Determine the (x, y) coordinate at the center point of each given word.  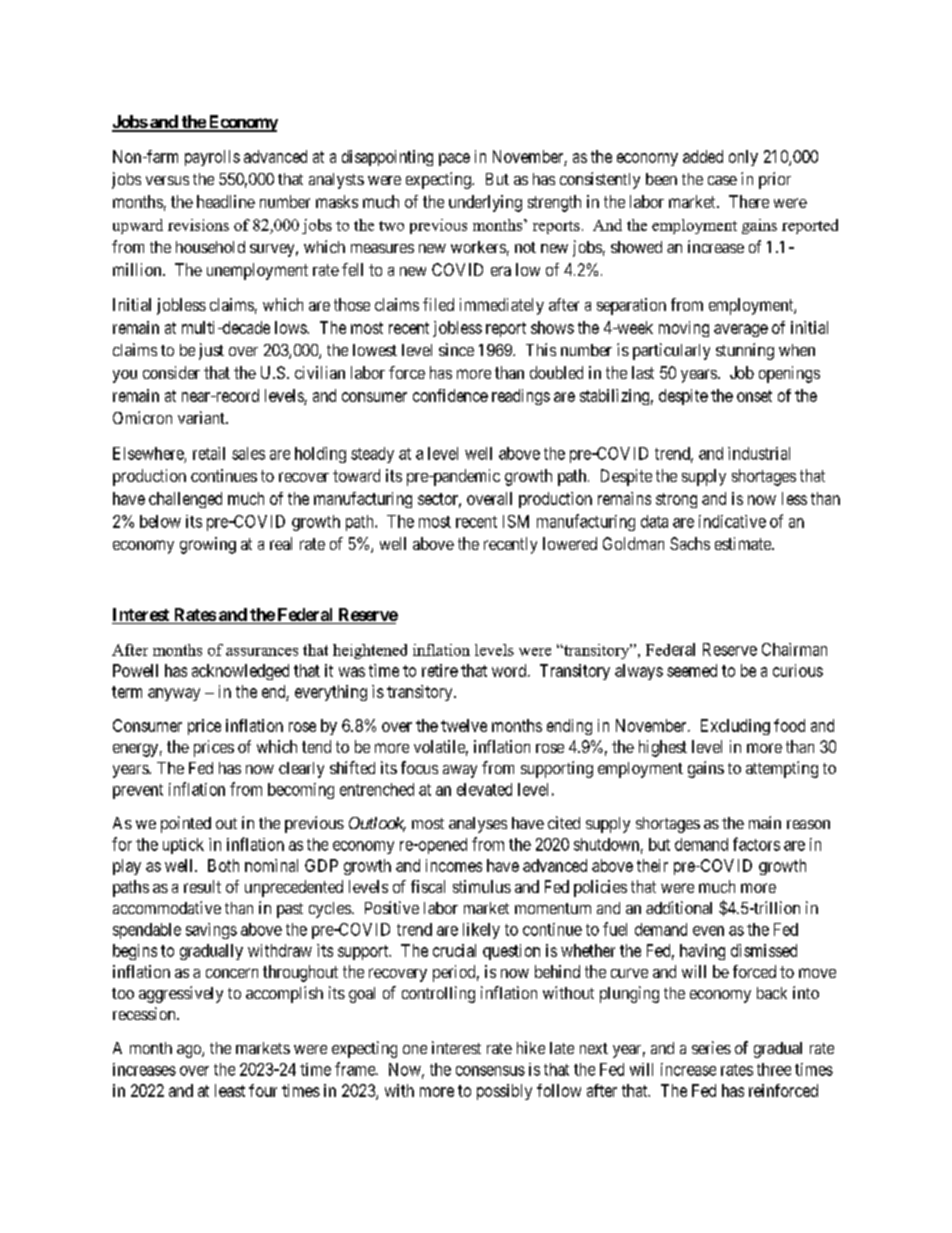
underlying (485, 203)
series (711, 1047)
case (722, 180)
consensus (490, 1071)
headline (226, 201)
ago (190, 1051)
